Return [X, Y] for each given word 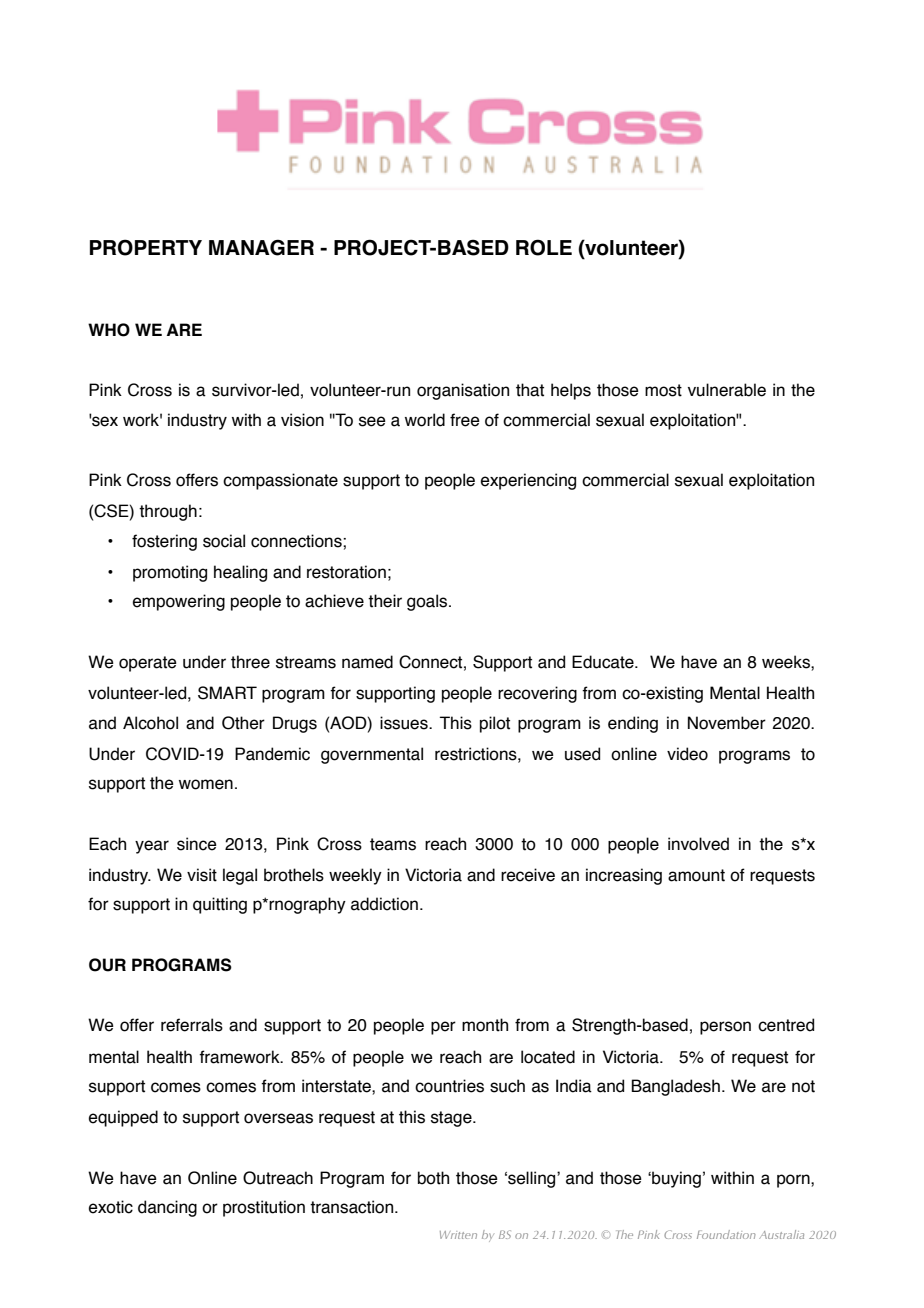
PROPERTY [146, 247]
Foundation [726, 1234]
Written [458, 1235]
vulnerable [727, 390]
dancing [167, 1208]
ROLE [544, 247]
